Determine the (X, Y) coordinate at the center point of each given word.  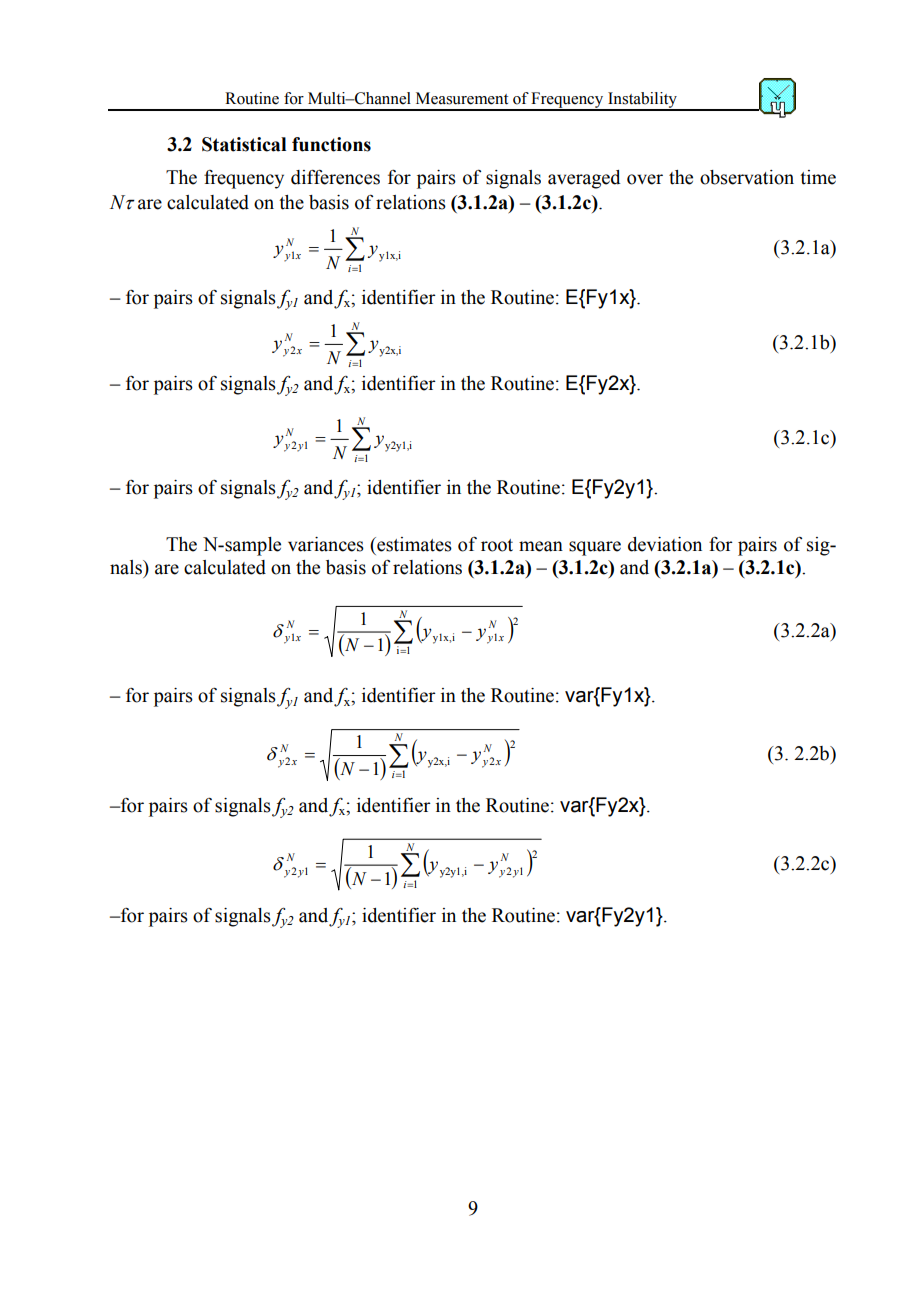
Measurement (462, 98)
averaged (584, 179)
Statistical (244, 144)
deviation (665, 544)
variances (326, 544)
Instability (642, 101)
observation (747, 177)
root (497, 545)
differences (335, 177)
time (818, 177)
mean (541, 546)
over (645, 179)
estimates (413, 544)
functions (331, 144)
